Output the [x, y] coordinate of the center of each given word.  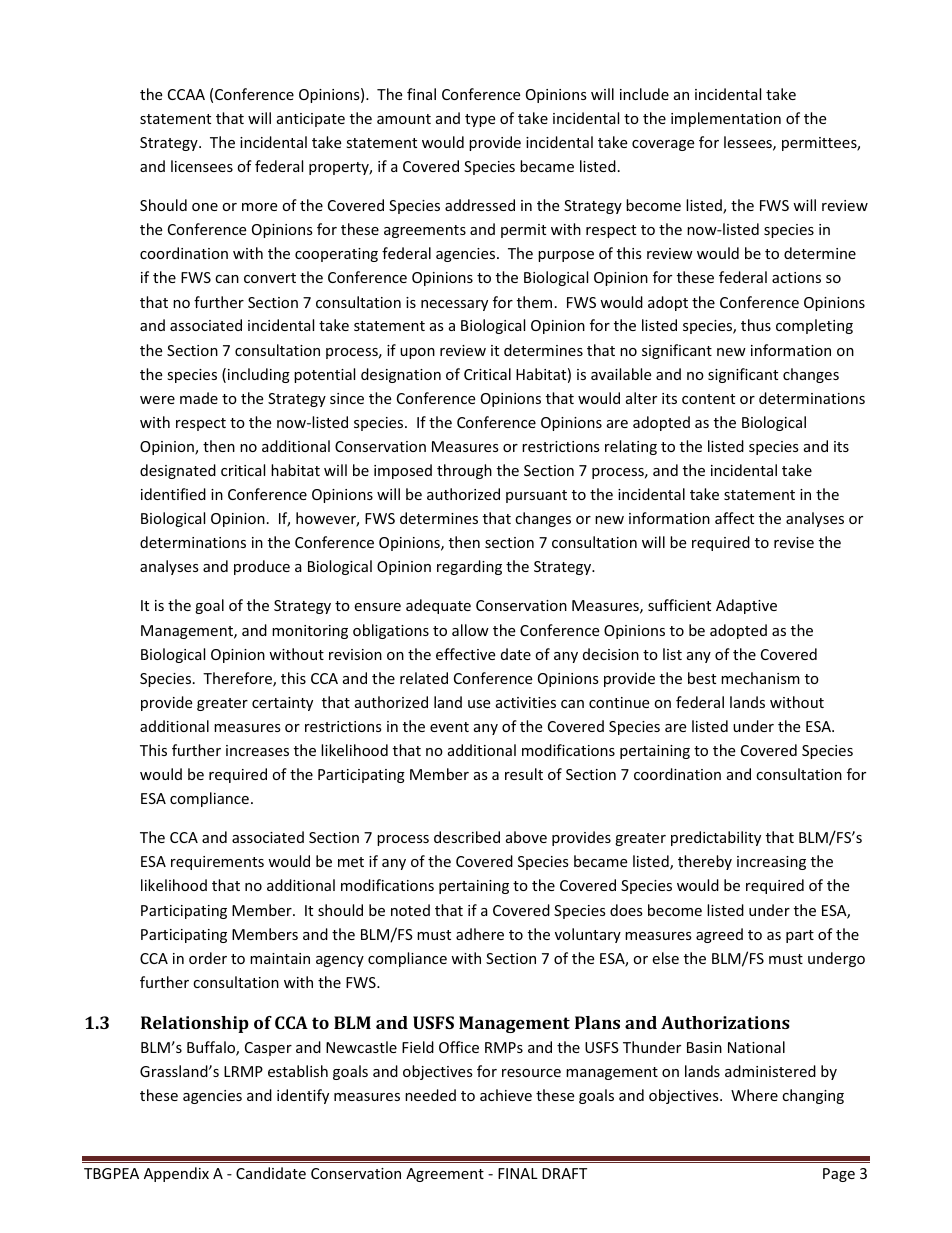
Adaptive [746, 606]
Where [754, 1095]
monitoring [310, 632]
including [259, 375]
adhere [480, 934]
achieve [506, 1095]
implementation [726, 119]
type [480, 120]
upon [417, 353]
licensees [202, 166]
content [708, 399]
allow [470, 630]
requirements [217, 863]
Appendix [176, 1174]
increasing [771, 863]
